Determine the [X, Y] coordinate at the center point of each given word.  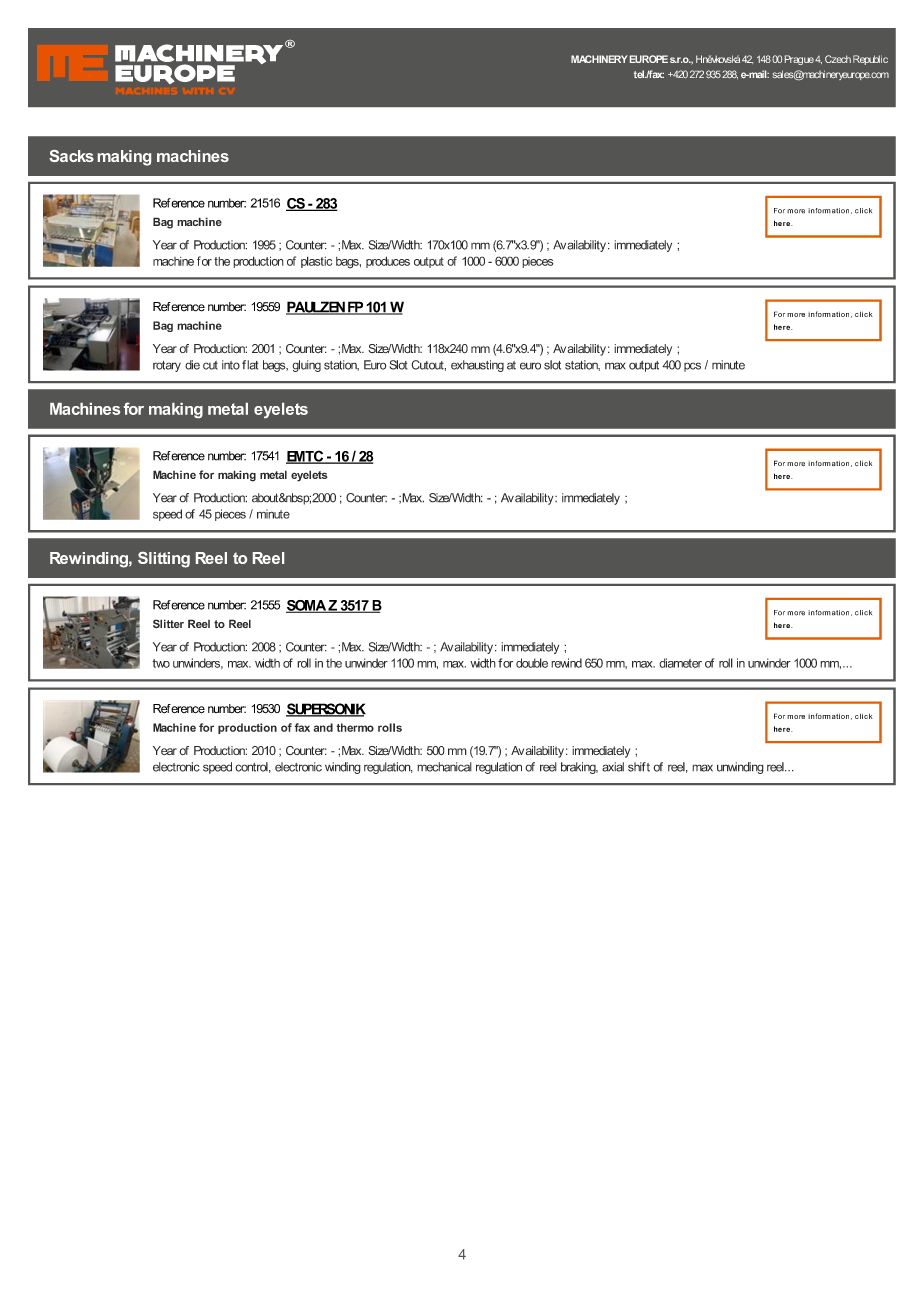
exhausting [477, 366]
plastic [316, 262]
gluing [306, 366]
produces [388, 262]
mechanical [444, 767]
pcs [692, 367]
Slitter [168, 624]
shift [639, 767]
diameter [680, 663]
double [532, 663]
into [231, 365]
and [323, 727]
